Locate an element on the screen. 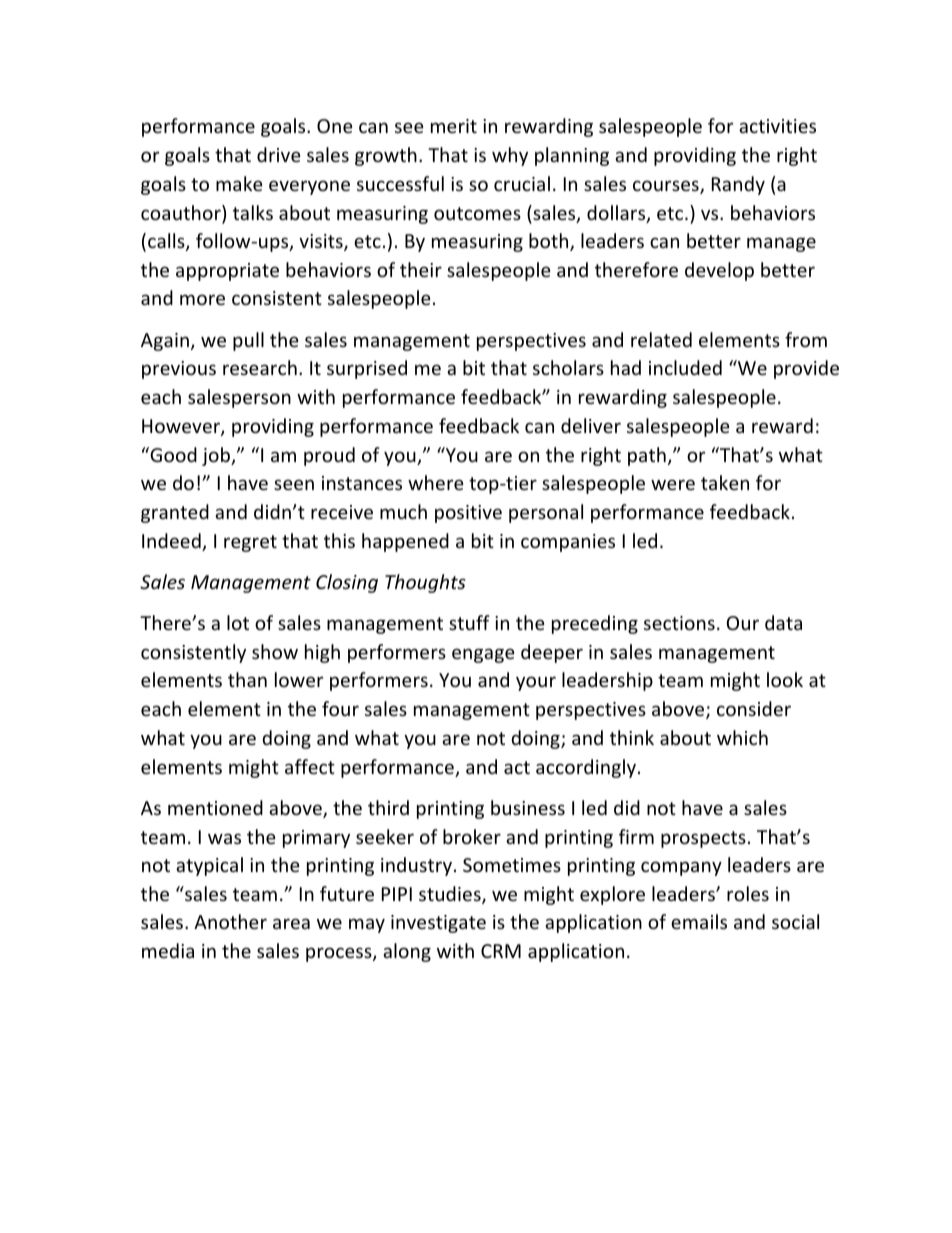 The height and width of the screenshot is (1233, 952). look is located at coordinates (785, 679).
